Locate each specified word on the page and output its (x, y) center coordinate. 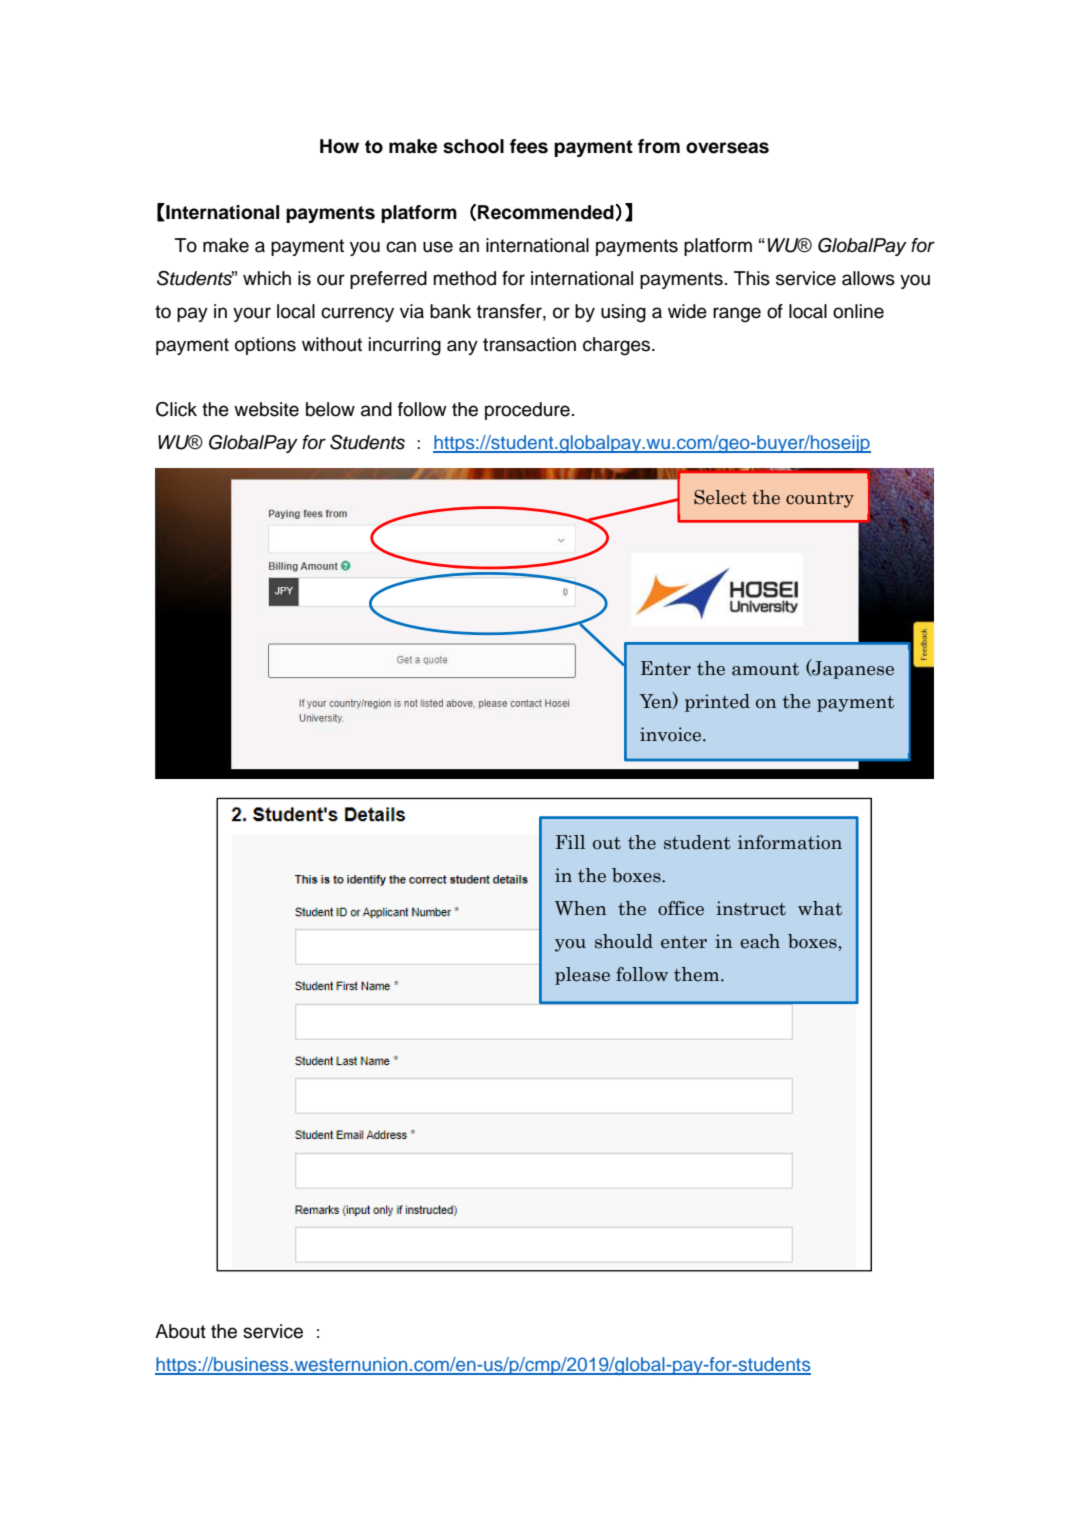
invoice (672, 734)
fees (529, 146)
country (820, 500)
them (698, 974)
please (582, 976)
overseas (727, 148)
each (760, 941)
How (339, 146)
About (180, 1331)
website (266, 409)
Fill (570, 842)
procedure (527, 411)
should (624, 941)
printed (717, 703)
